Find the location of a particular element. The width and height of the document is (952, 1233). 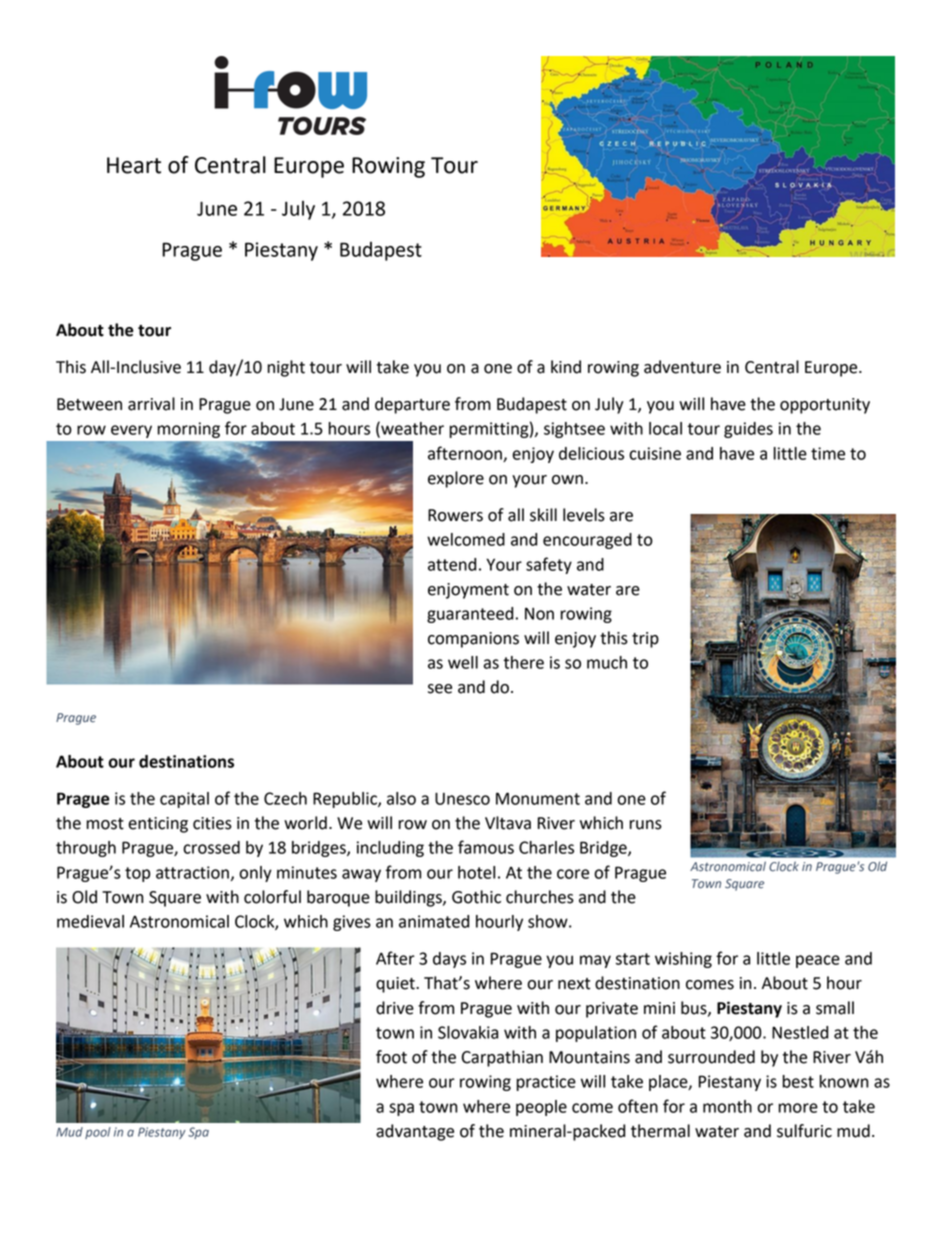

Heart is located at coordinates (134, 165).
